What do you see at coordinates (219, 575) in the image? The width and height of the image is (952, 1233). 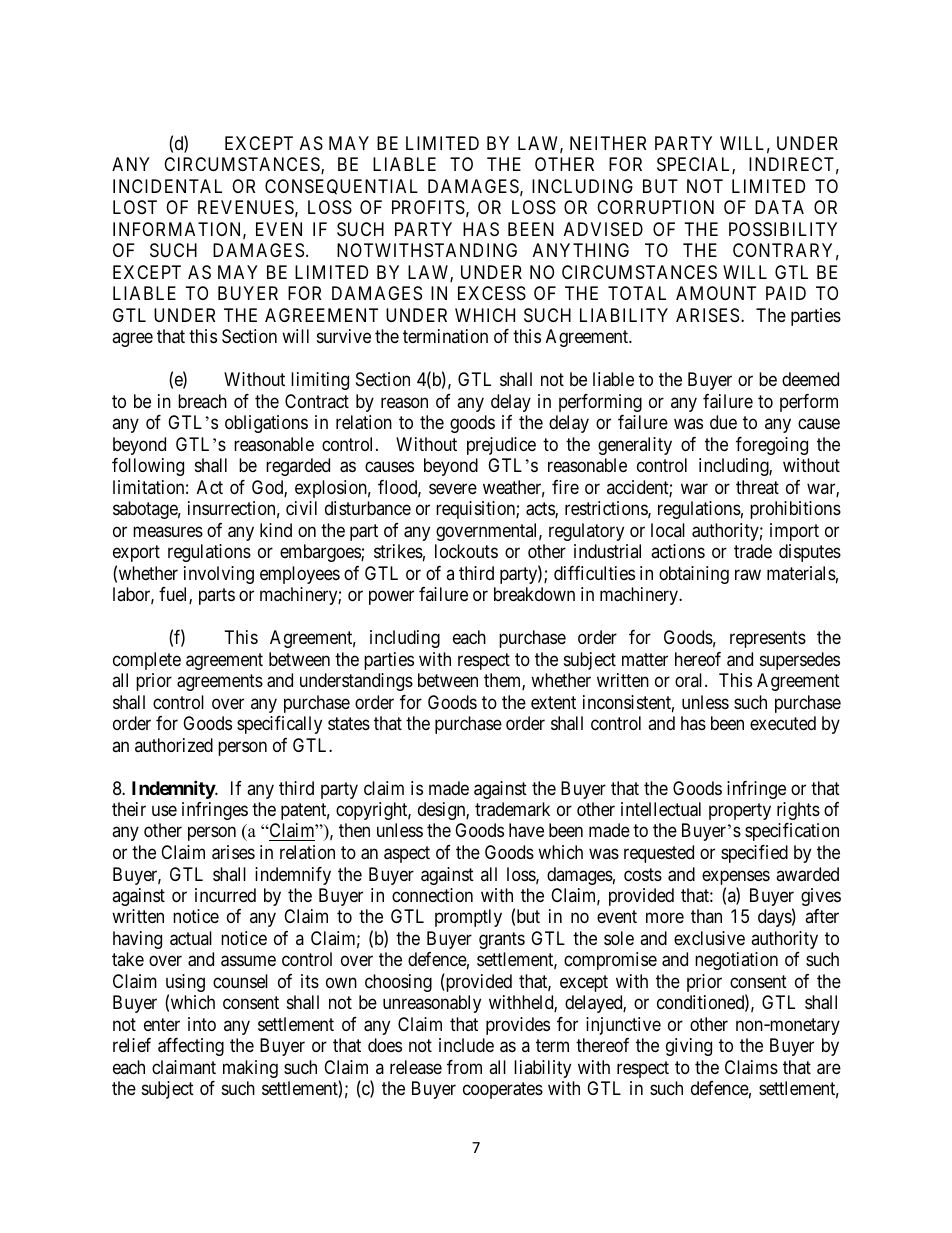 I see `involving` at bounding box center [219, 575].
